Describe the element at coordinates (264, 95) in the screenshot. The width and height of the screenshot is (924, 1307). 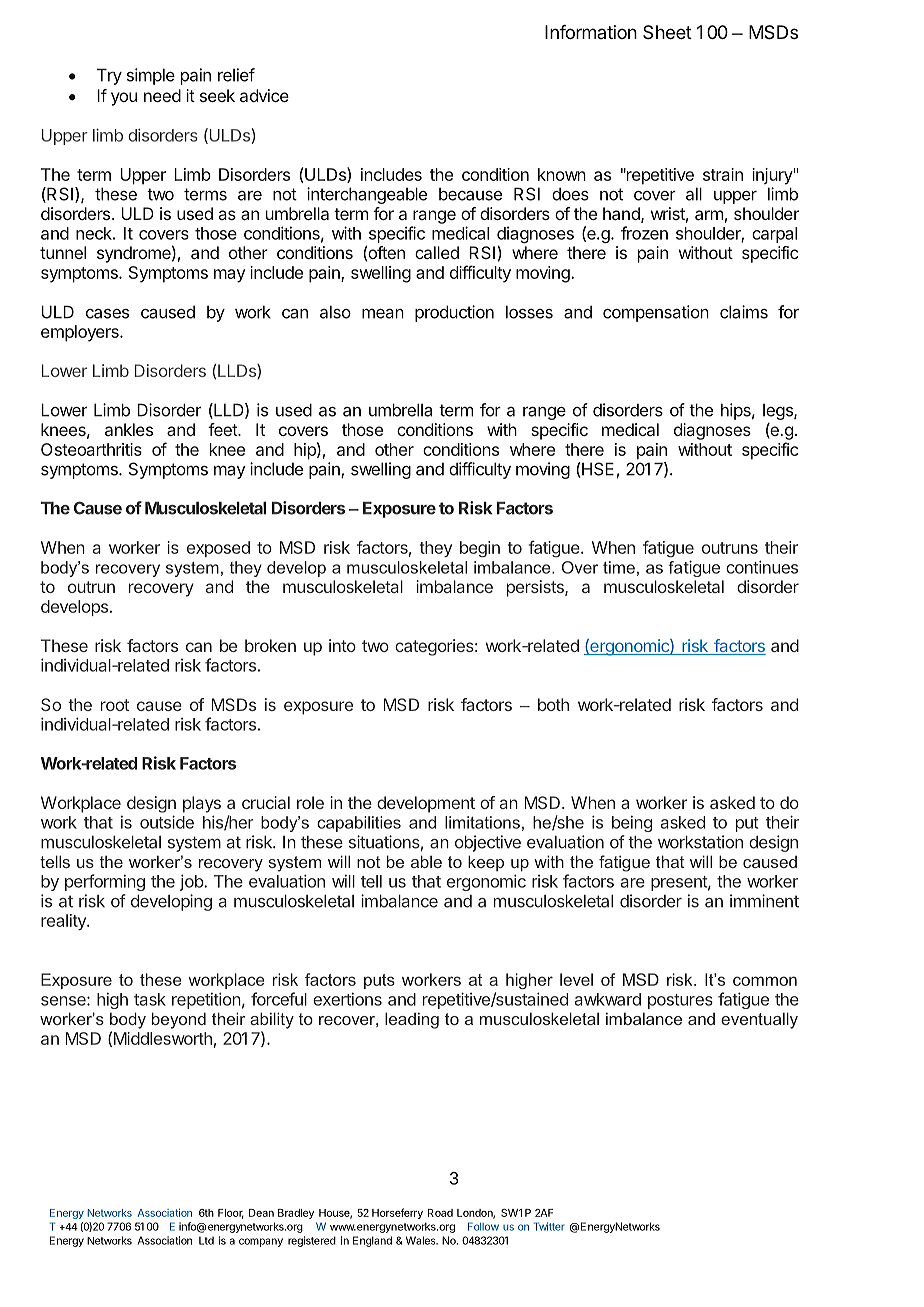
I see `advice` at that location.
